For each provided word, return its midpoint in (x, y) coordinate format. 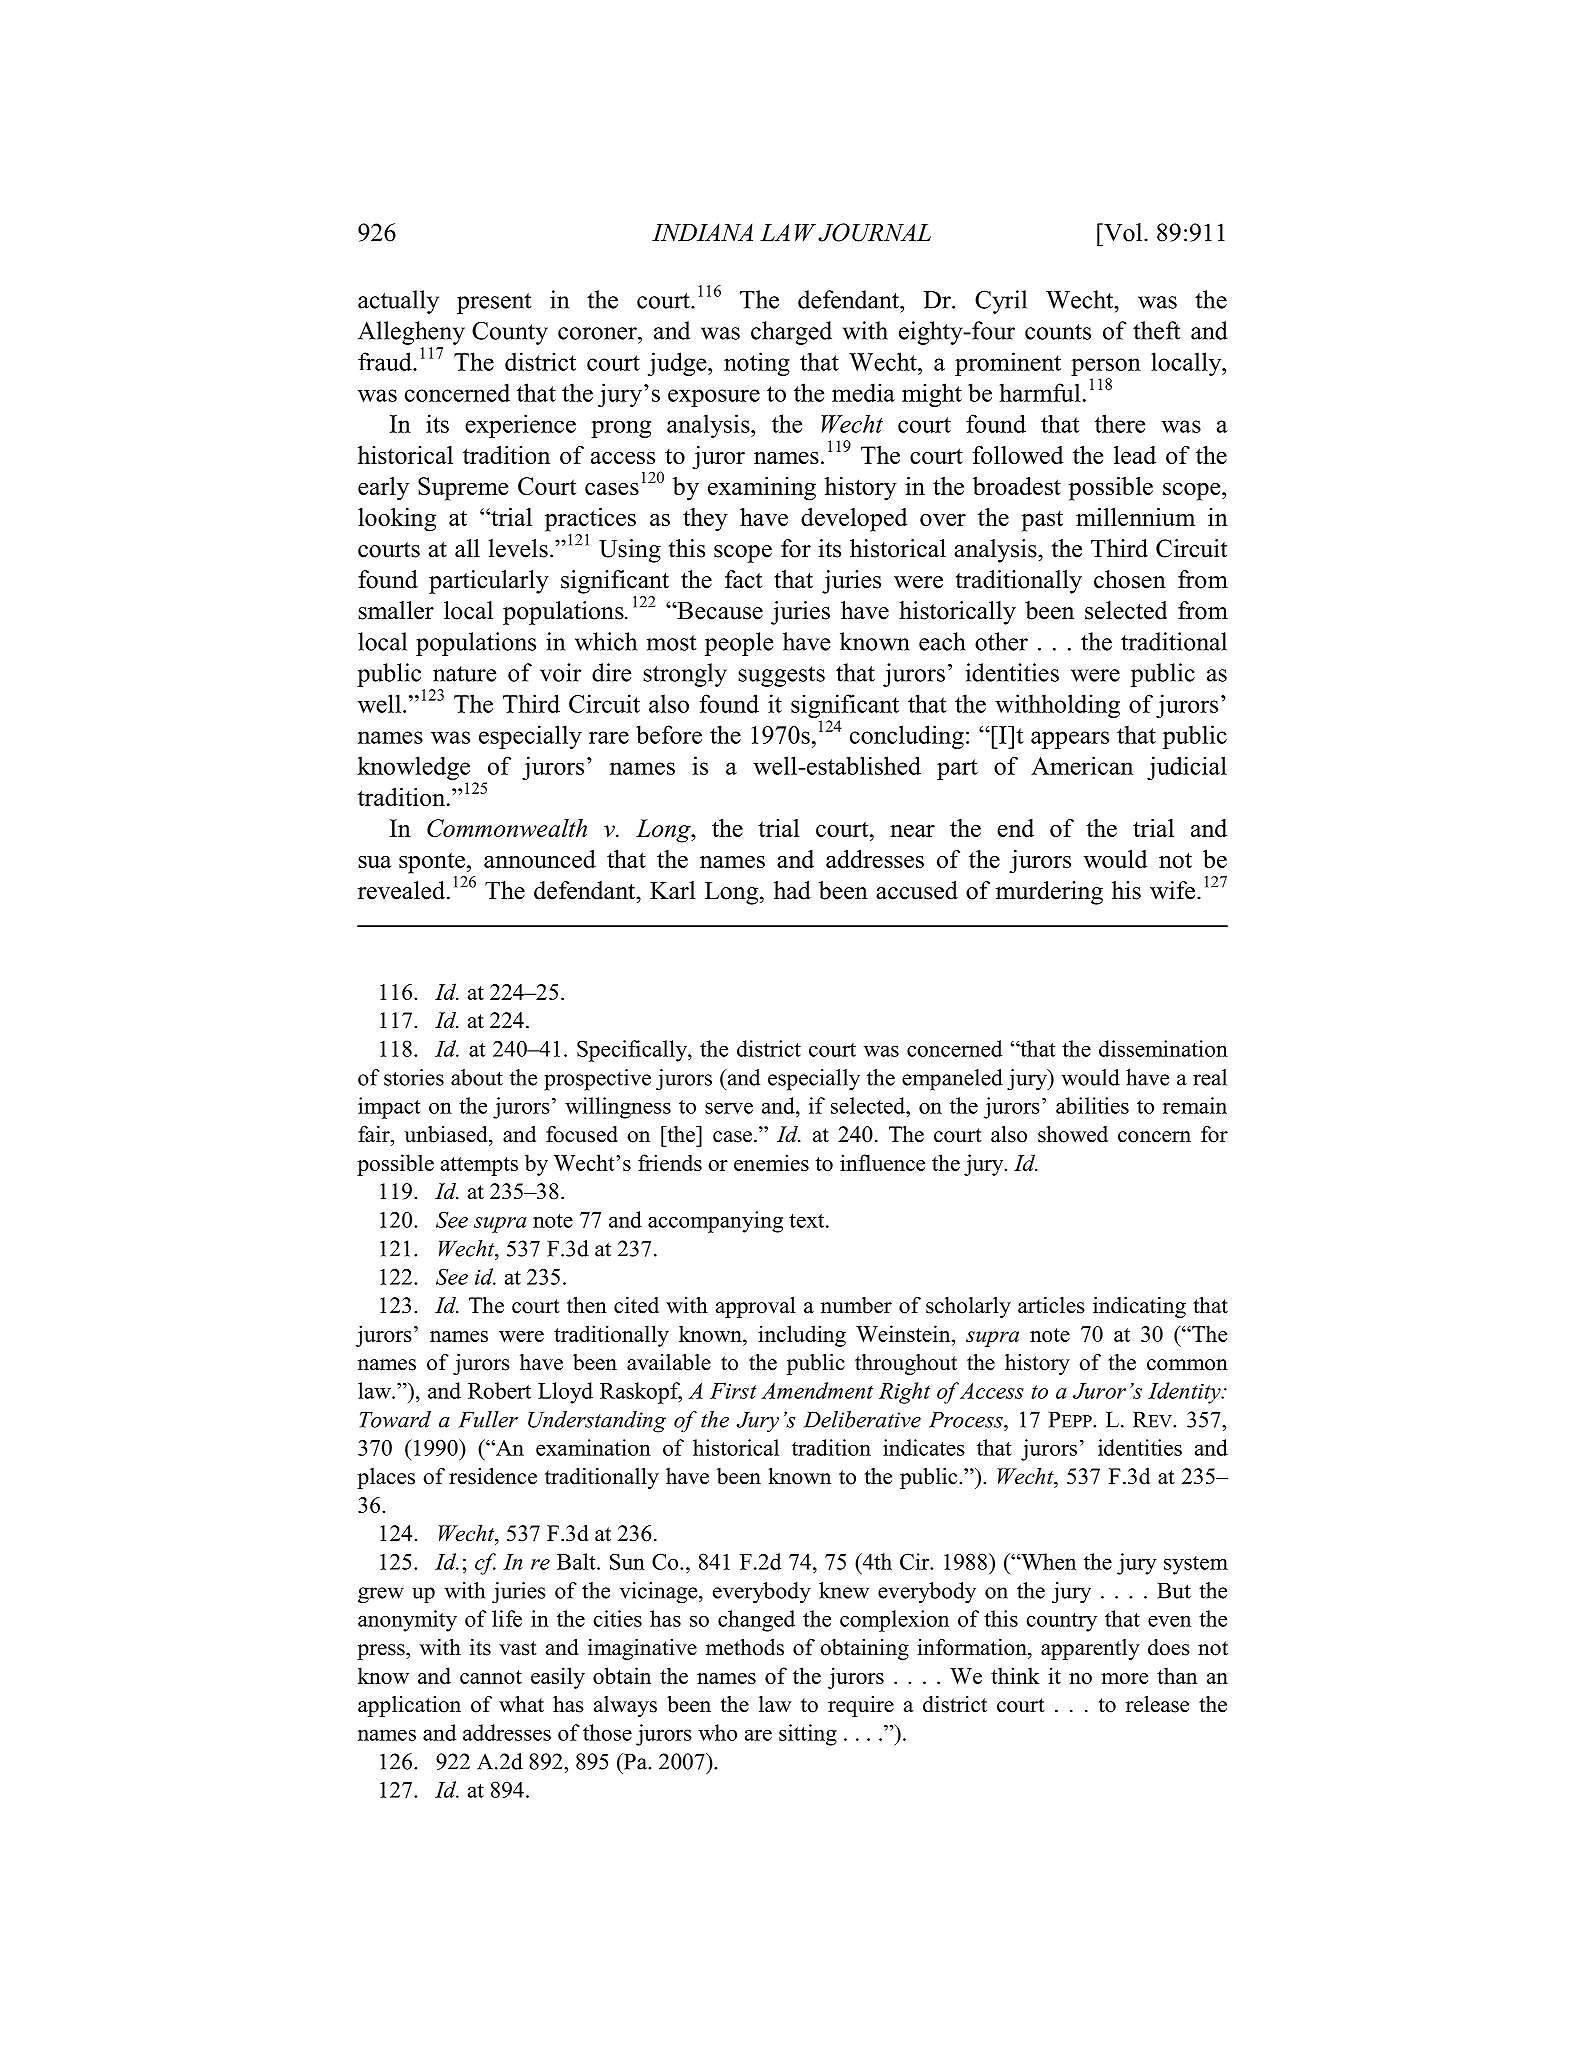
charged (791, 333)
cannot (491, 1677)
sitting (808, 1735)
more (1124, 1678)
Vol (1123, 232)
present (494, 303)
